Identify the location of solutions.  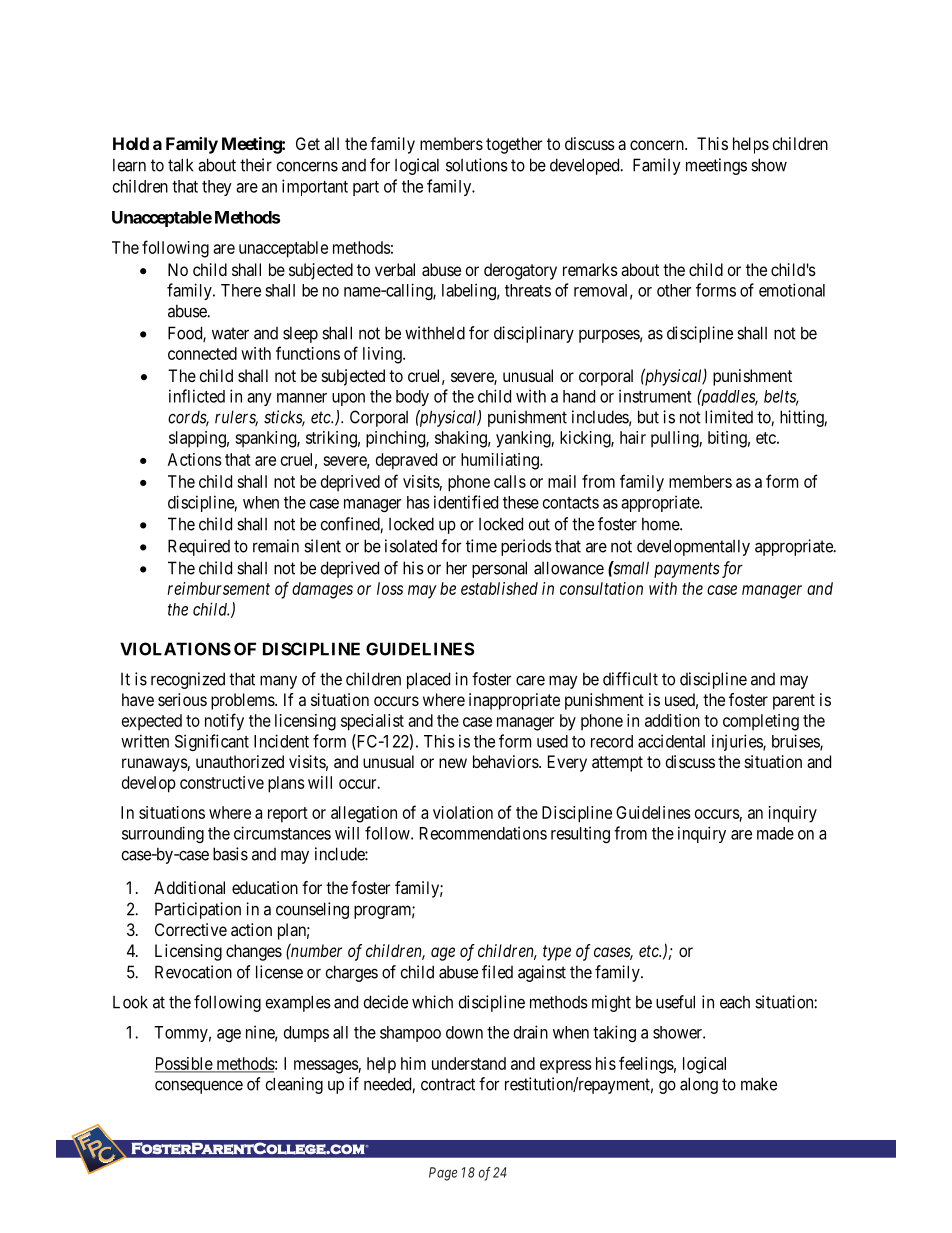
(477, 165).
